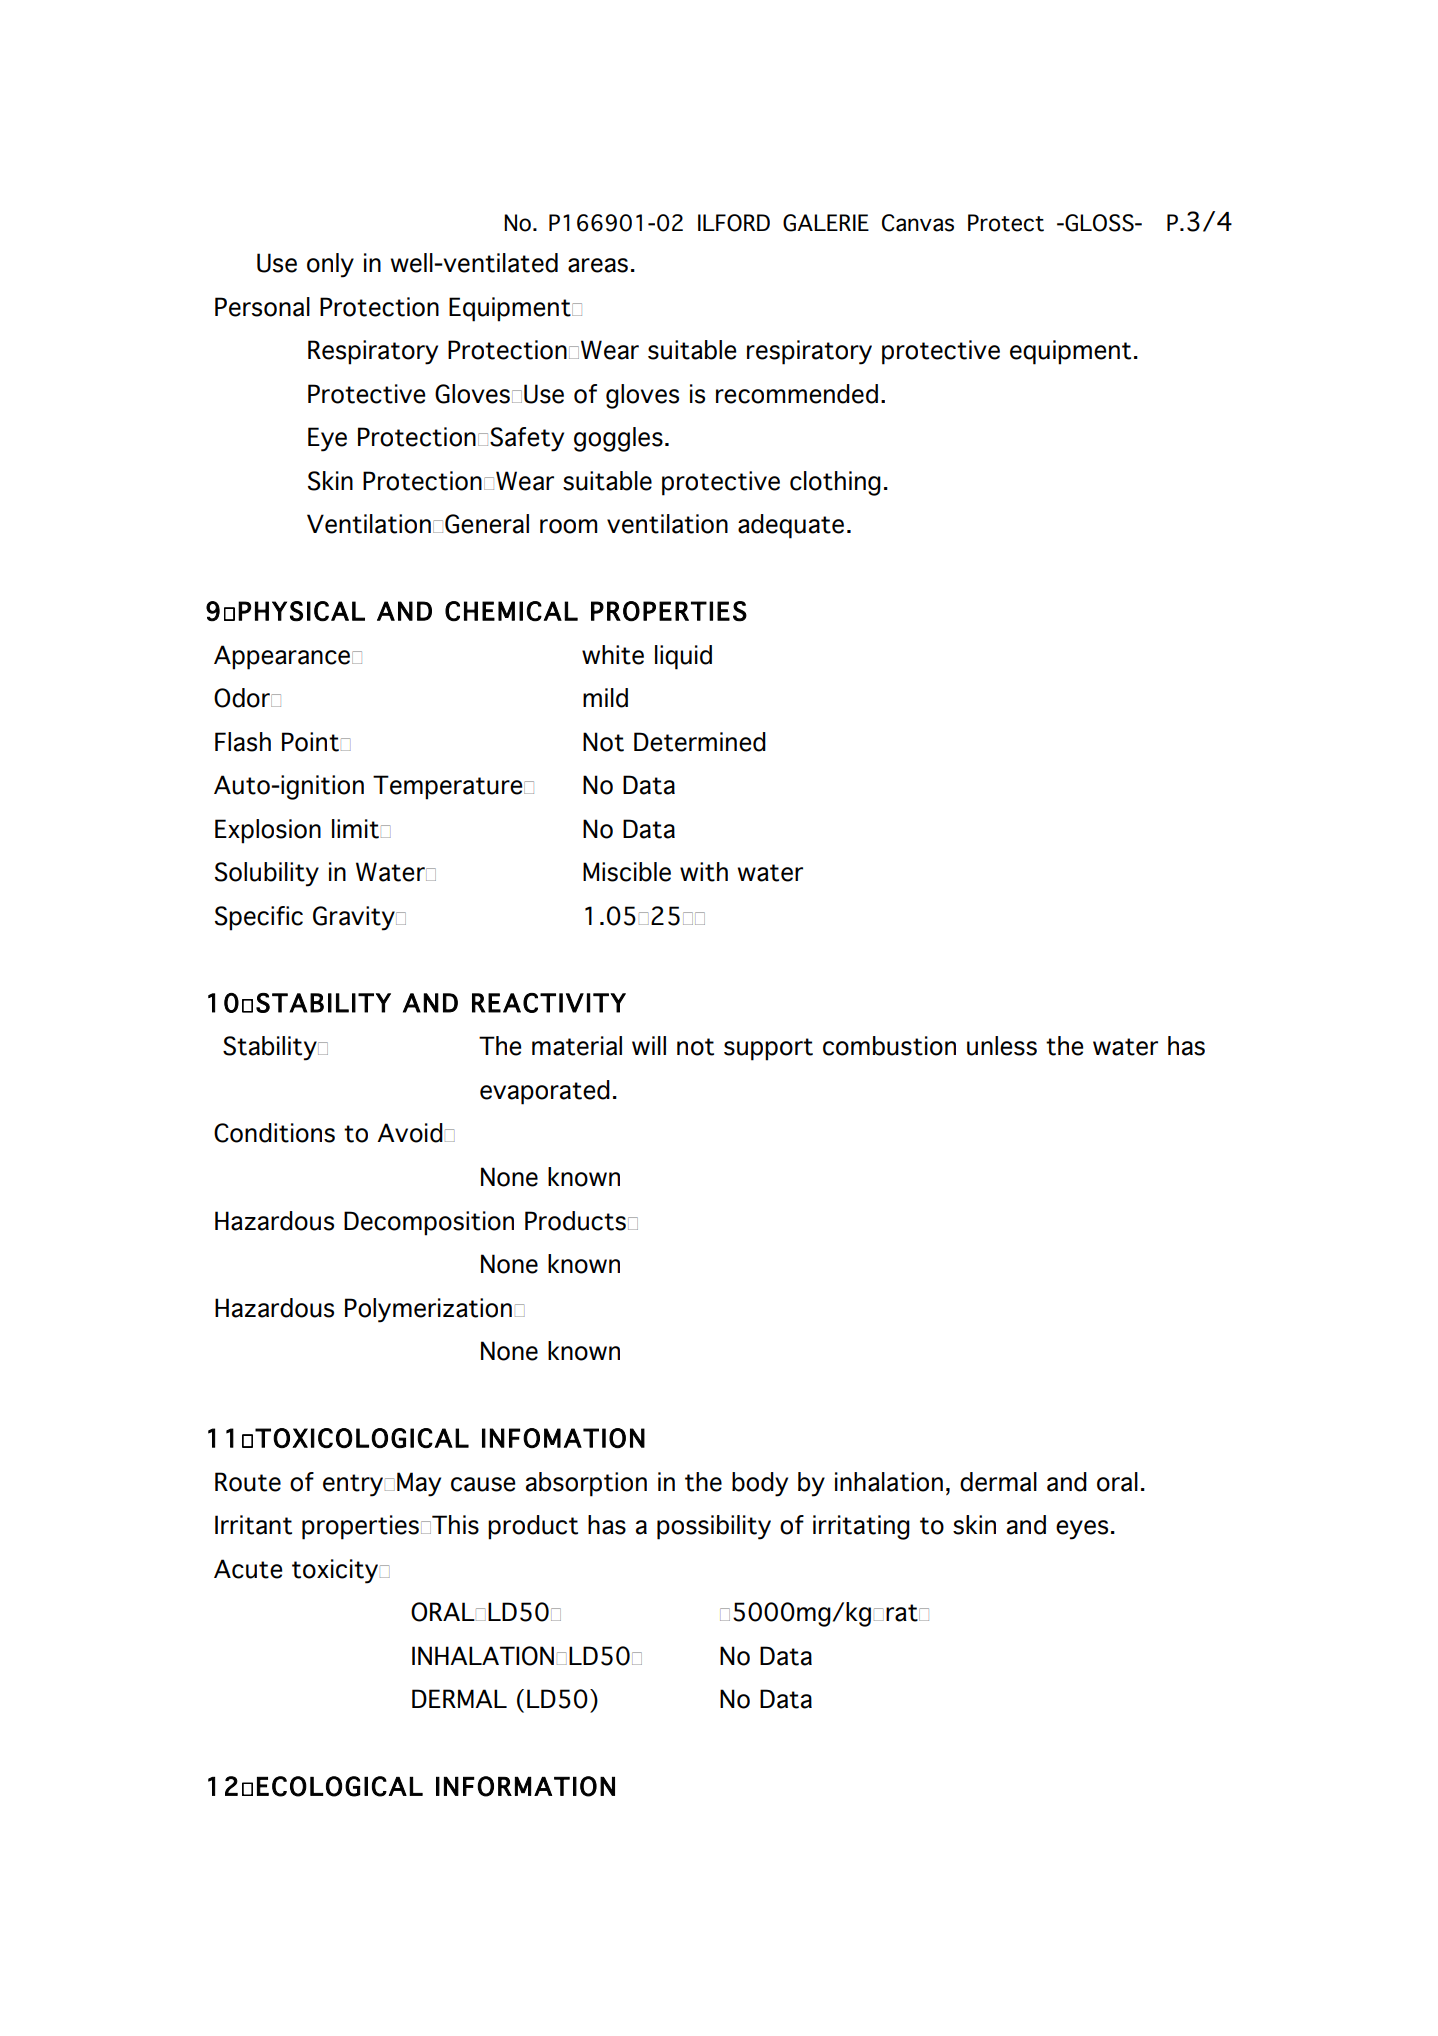 The image size is (1438, 2036). I want to click on GALERIE, so click(826, 223).
